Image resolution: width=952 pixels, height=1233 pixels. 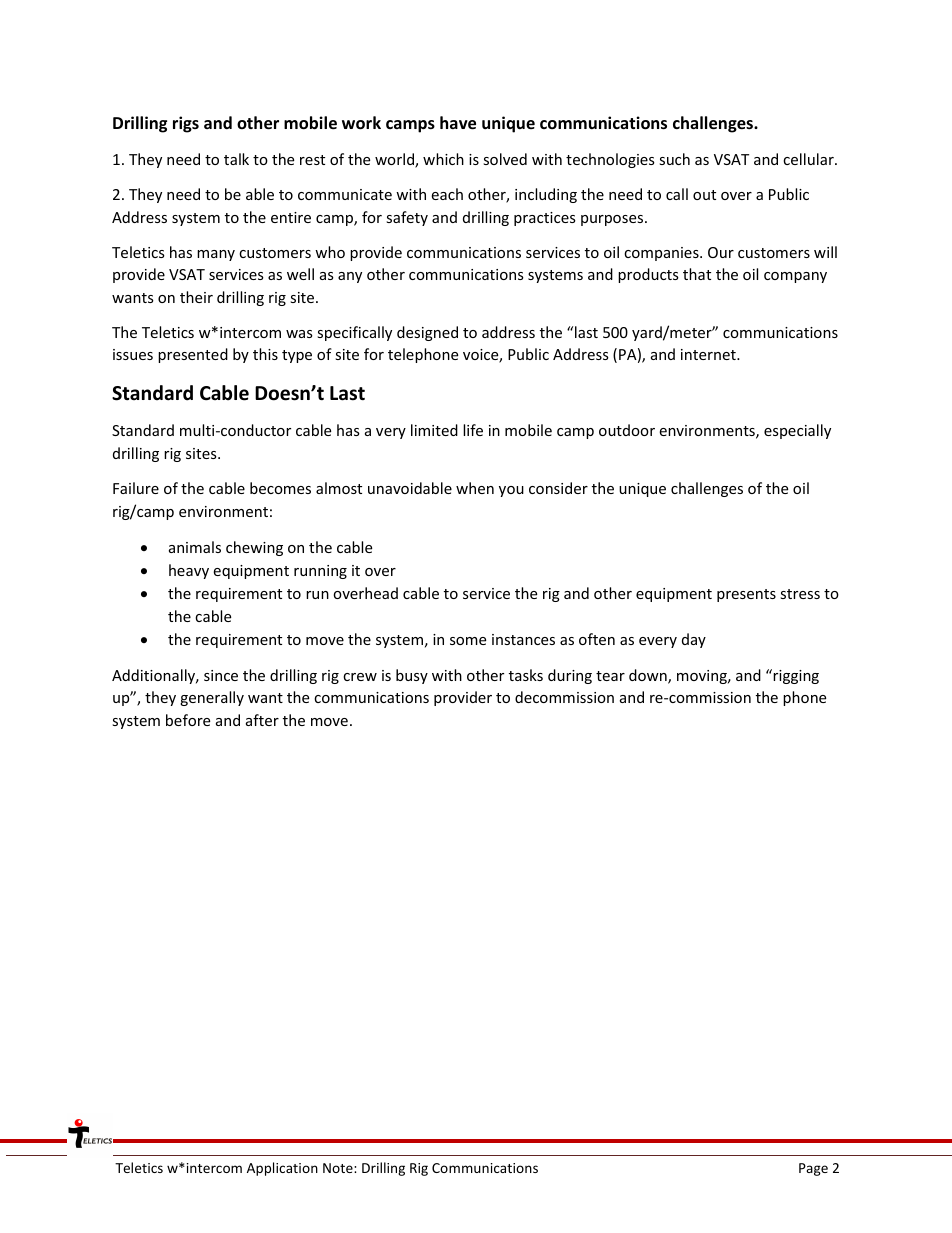 What do you see at coordinates (236, 159) in the image?
I see `talk` at bounding box center [236, 159].
